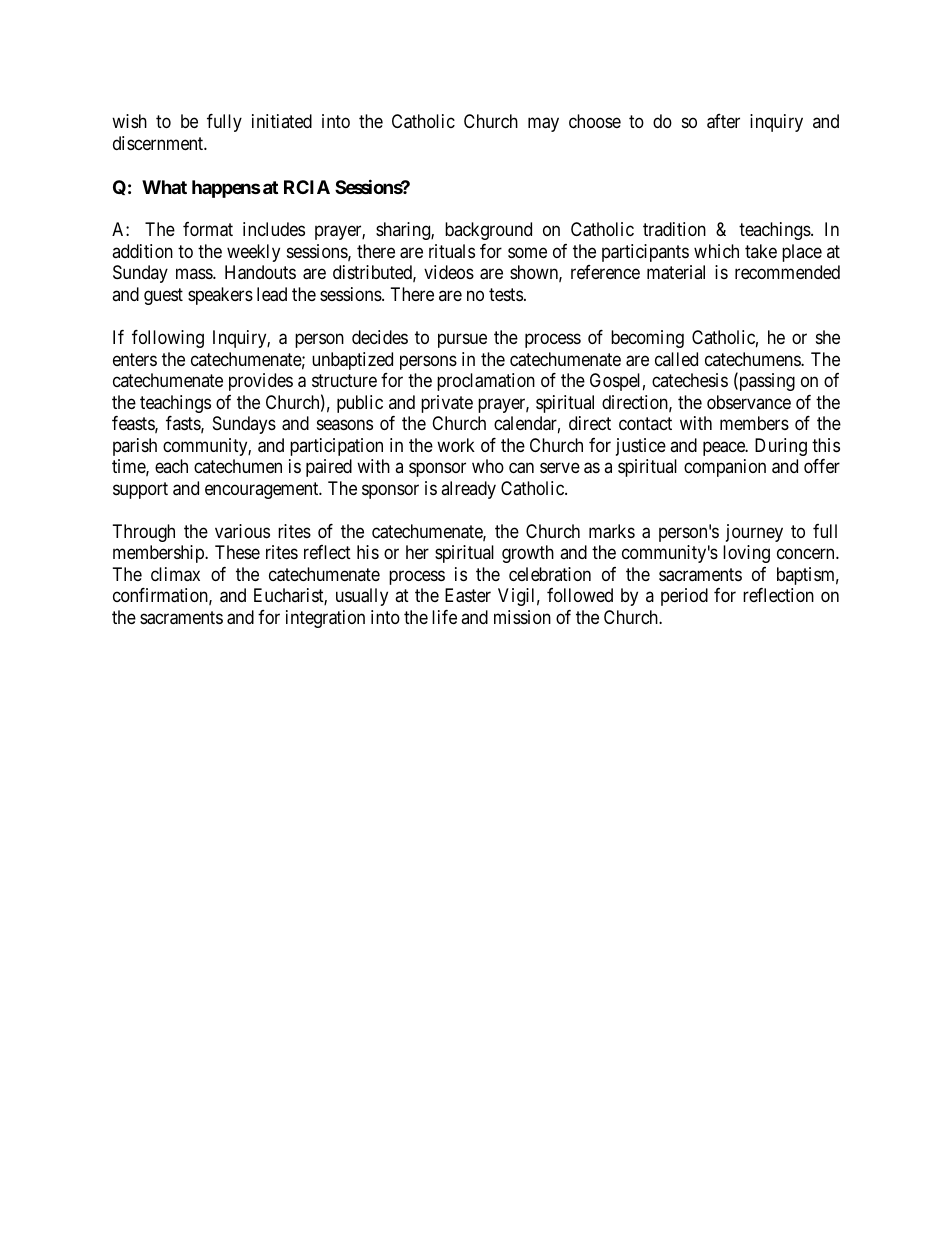 The width and height of the screenshot is (952, 1233). I want to click on proclamation, so click(486, 382).
